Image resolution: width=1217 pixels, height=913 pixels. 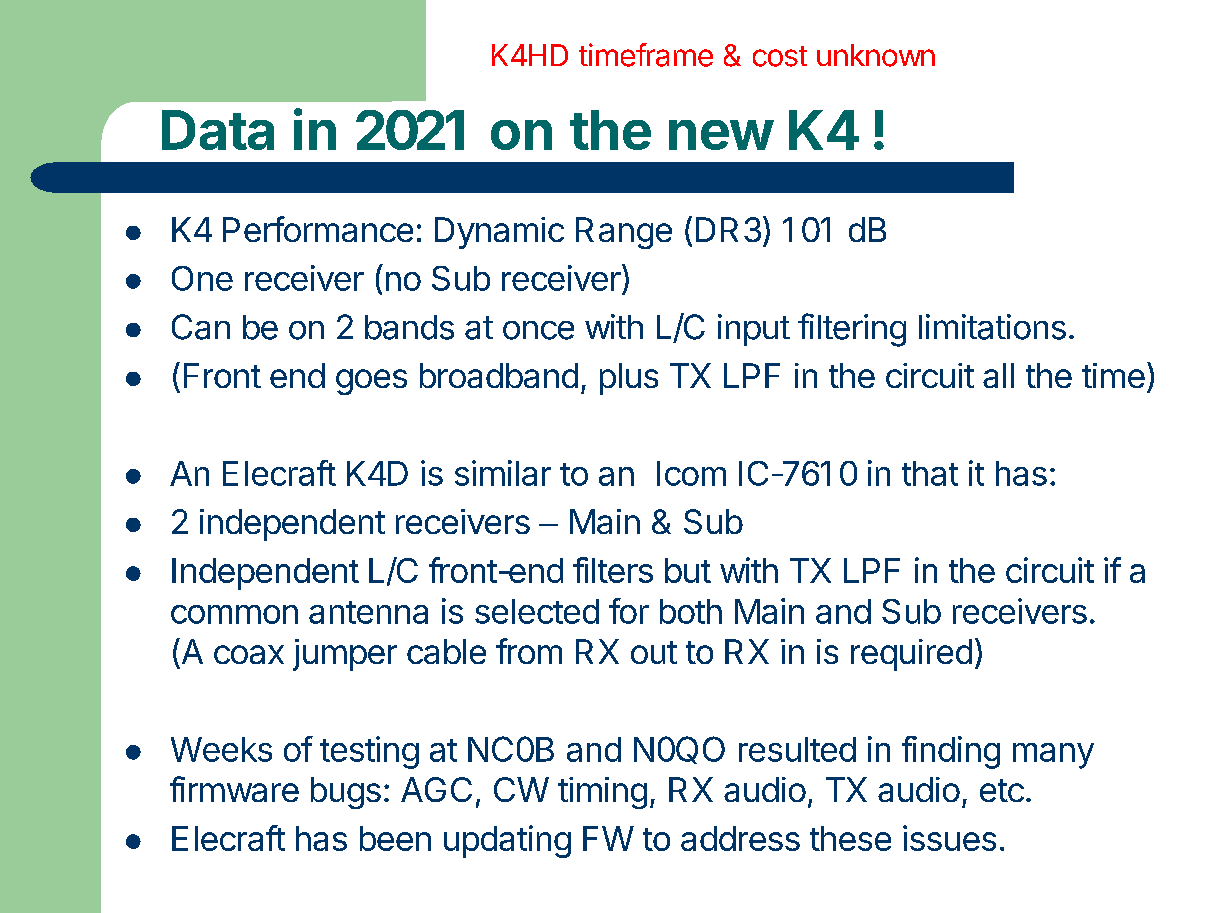 I want to click on unknown, so click(x=876, y=55).
